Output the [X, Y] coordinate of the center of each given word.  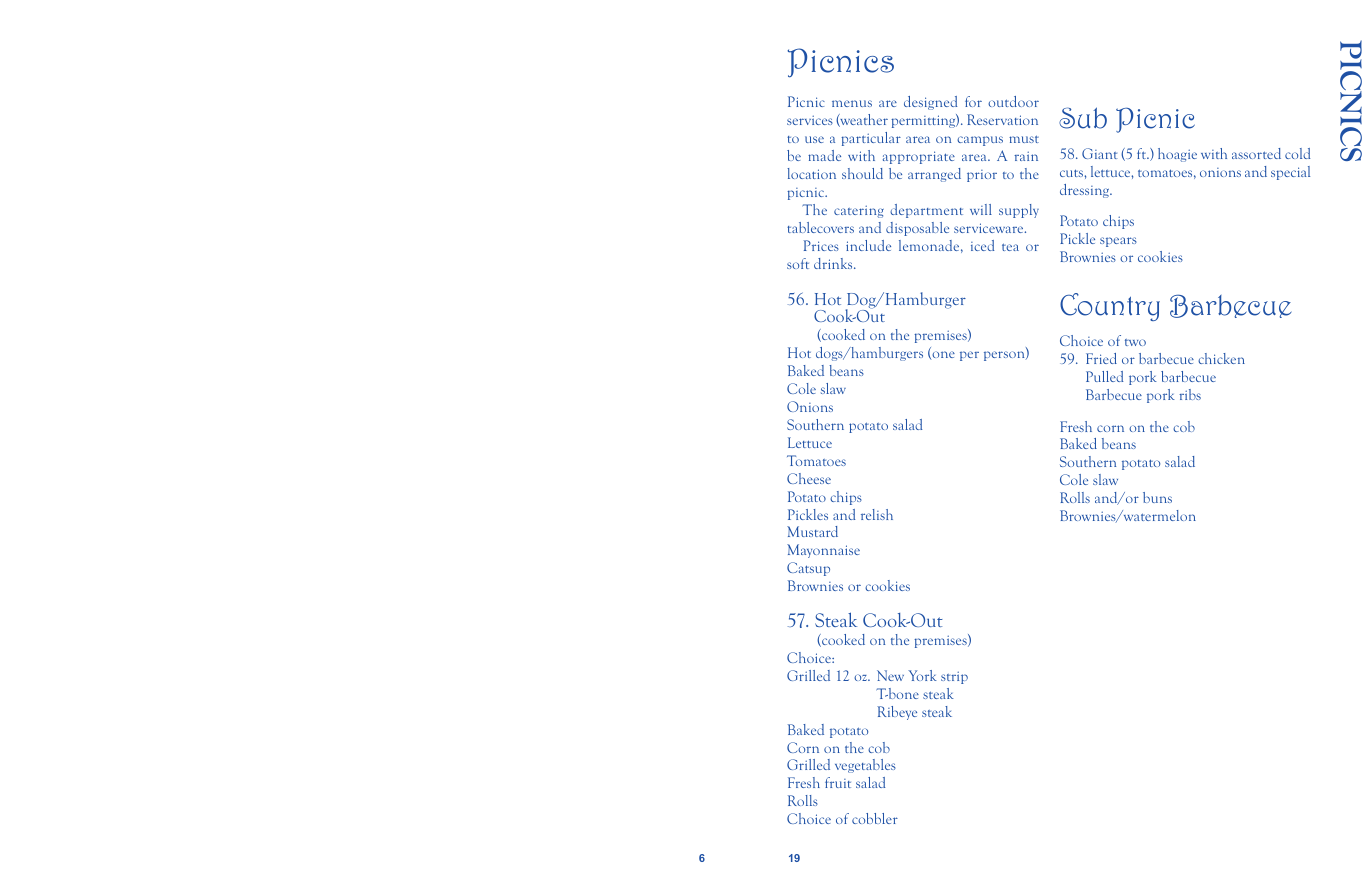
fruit [838, 782]
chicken [1221, 358]
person [1005, 356]
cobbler [875, 818]
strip [954, 677]
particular [871, 139]
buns [1157, 497]
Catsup [808, 569]
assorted [1256, 153]
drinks [834, 263]
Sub [1083, 118]
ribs [1190, 394]
